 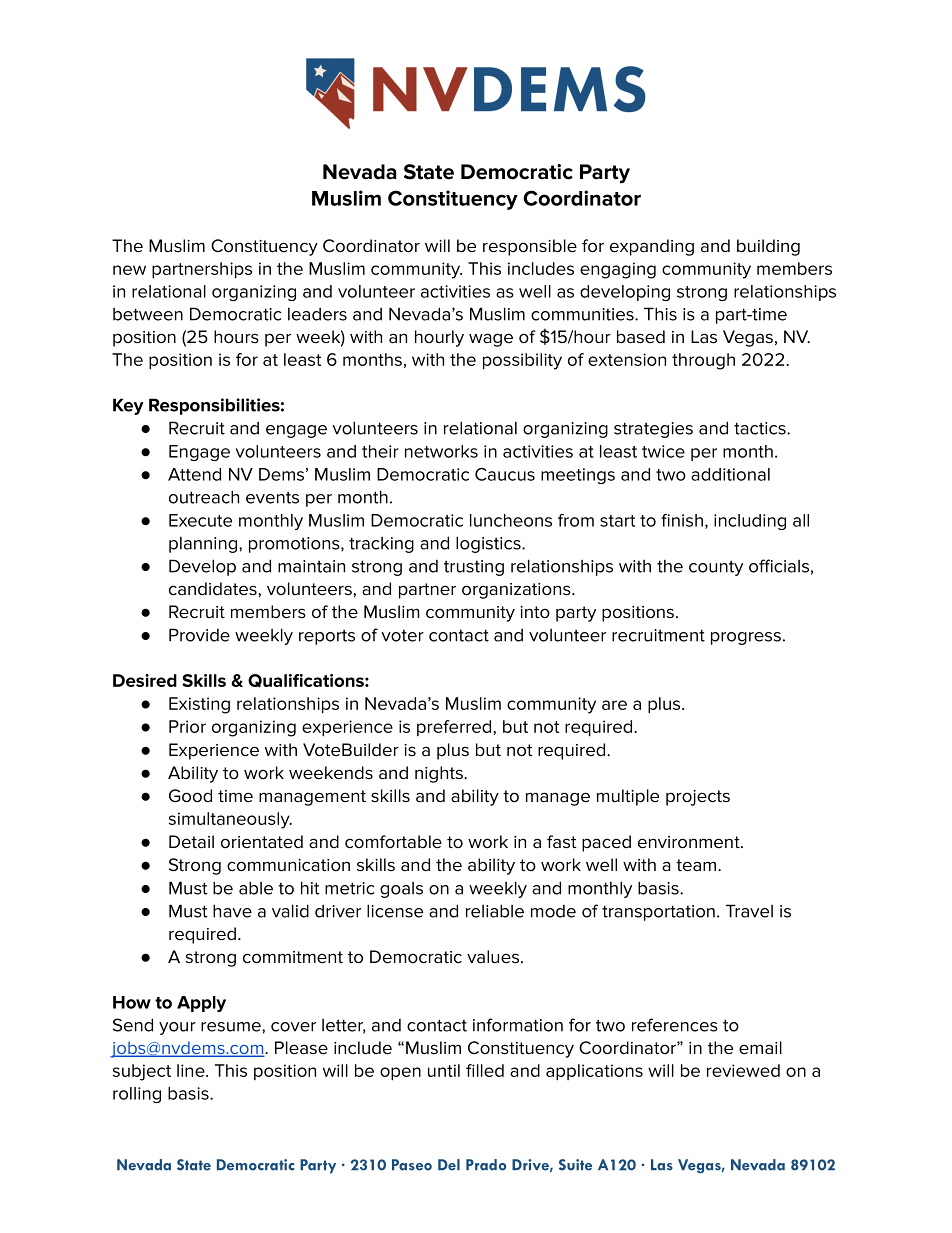 I want to click on building, so click(x=768, y=247).
